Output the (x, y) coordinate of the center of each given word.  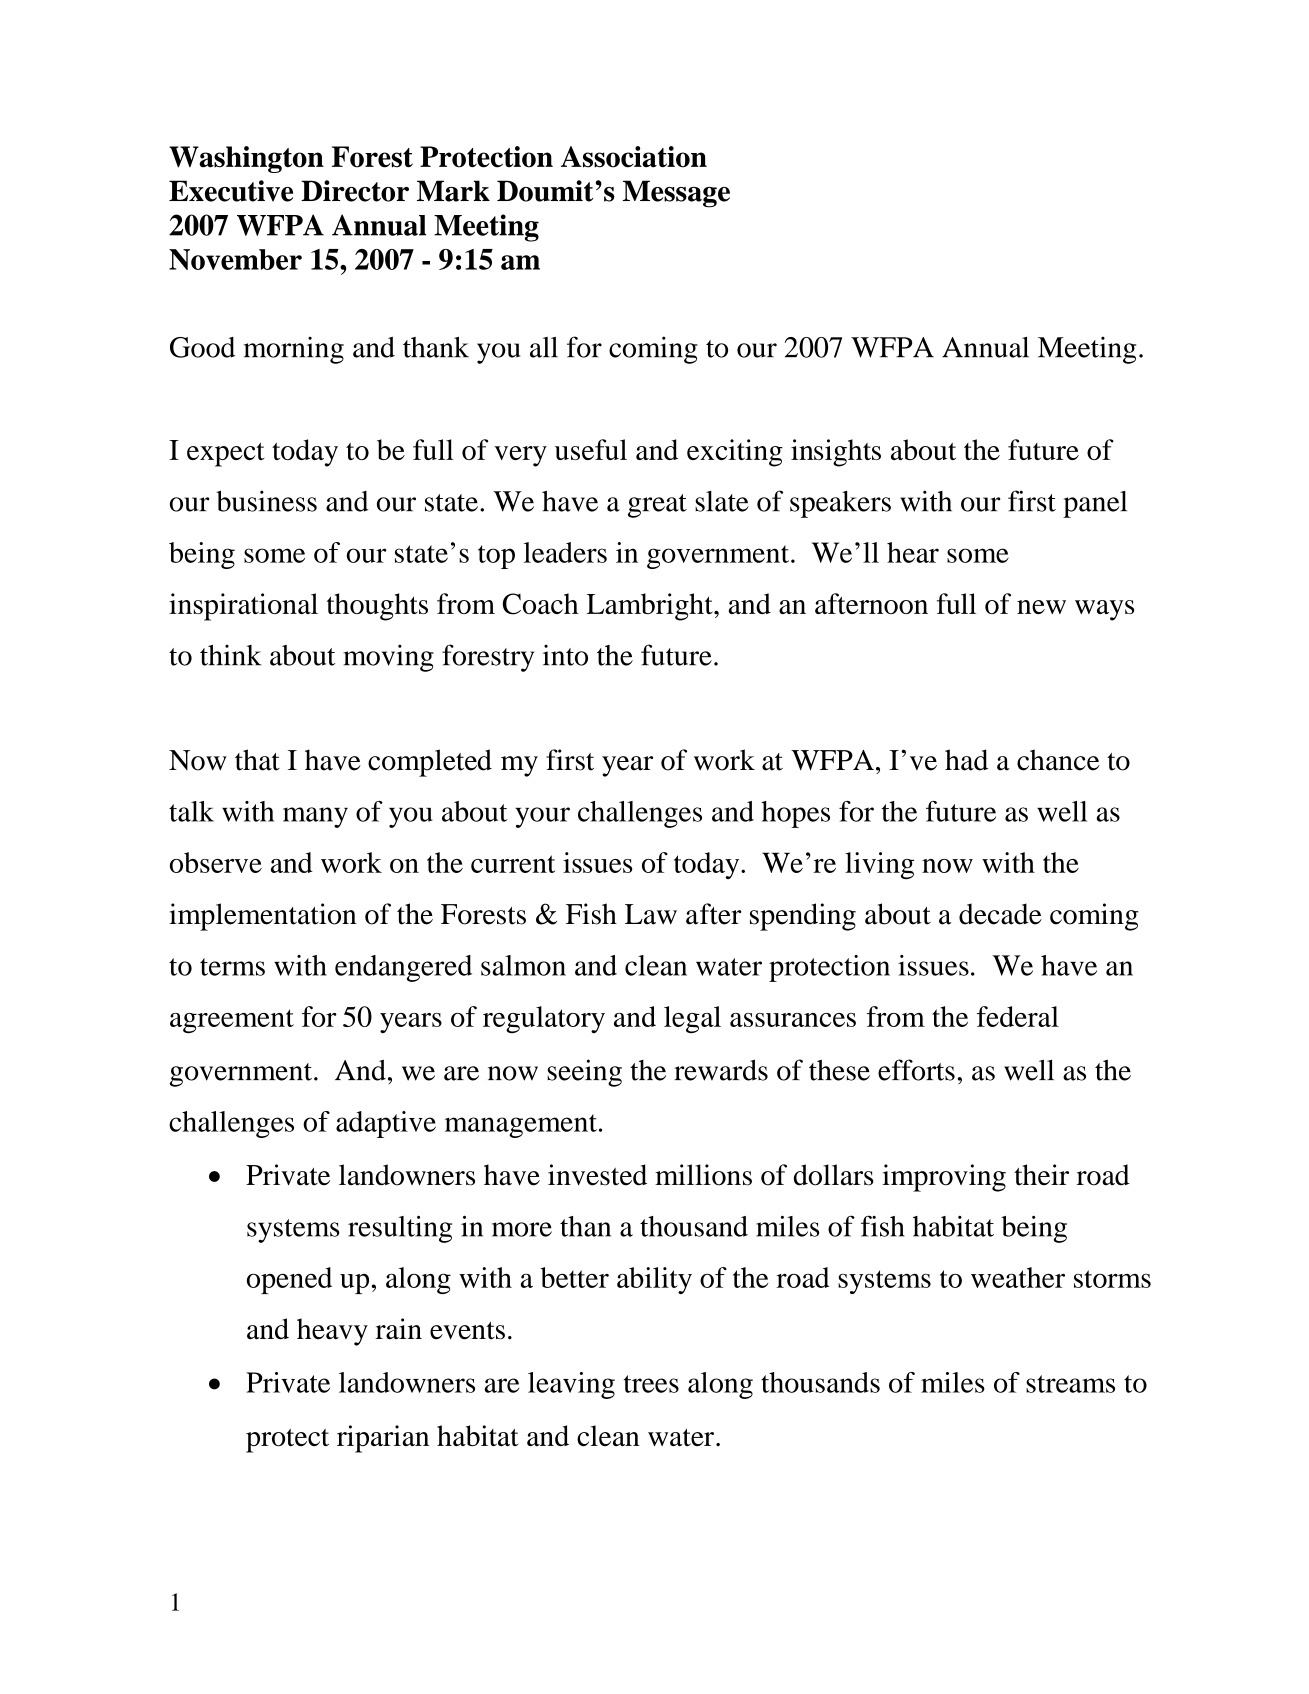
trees (651, 1384)
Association (634, 157)
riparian (383, 1439)
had (966, 760)
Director (355, 191)
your (542, 817)
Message (676, 194)
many (315, 817)
